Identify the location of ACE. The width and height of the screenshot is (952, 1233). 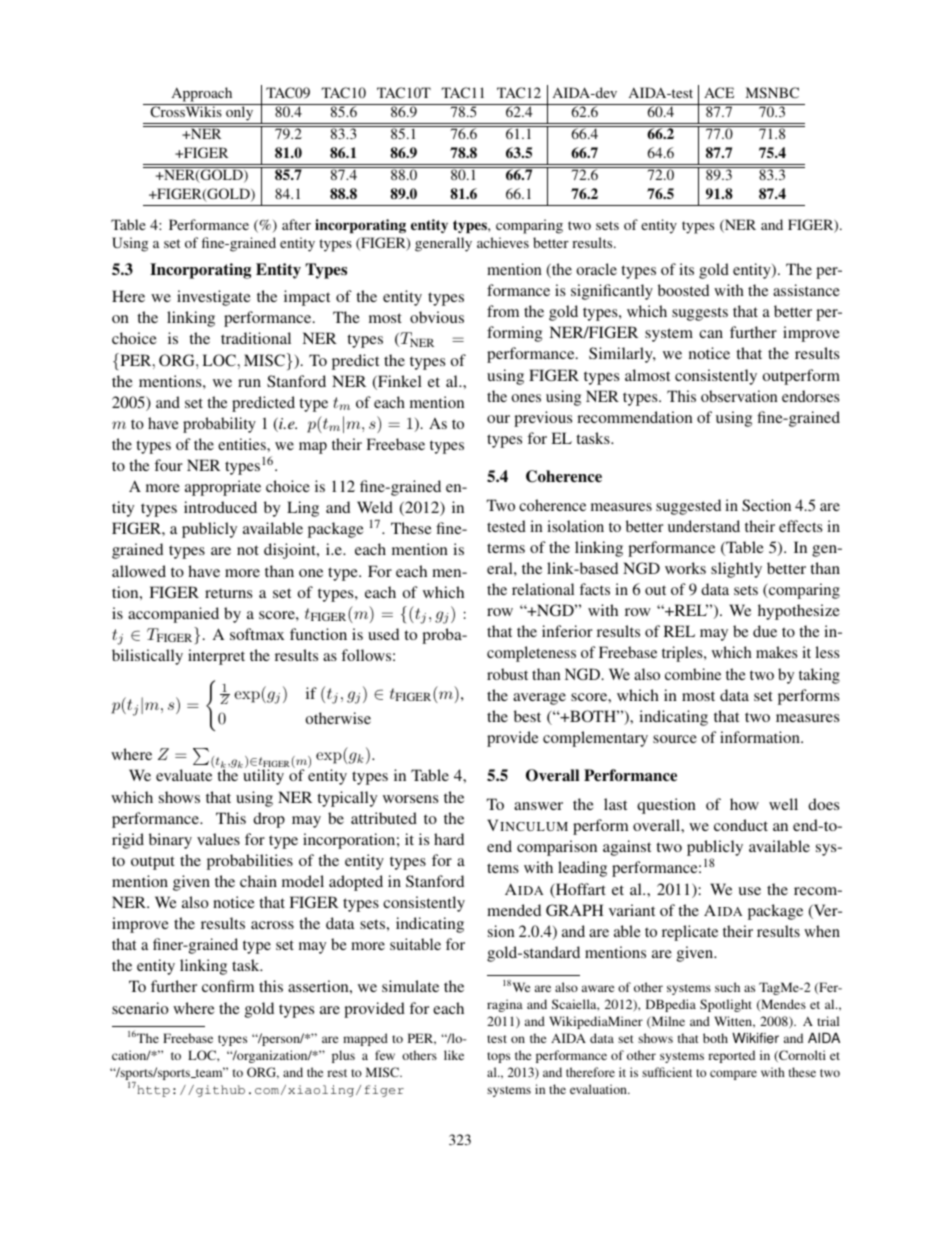
(719, 92).
